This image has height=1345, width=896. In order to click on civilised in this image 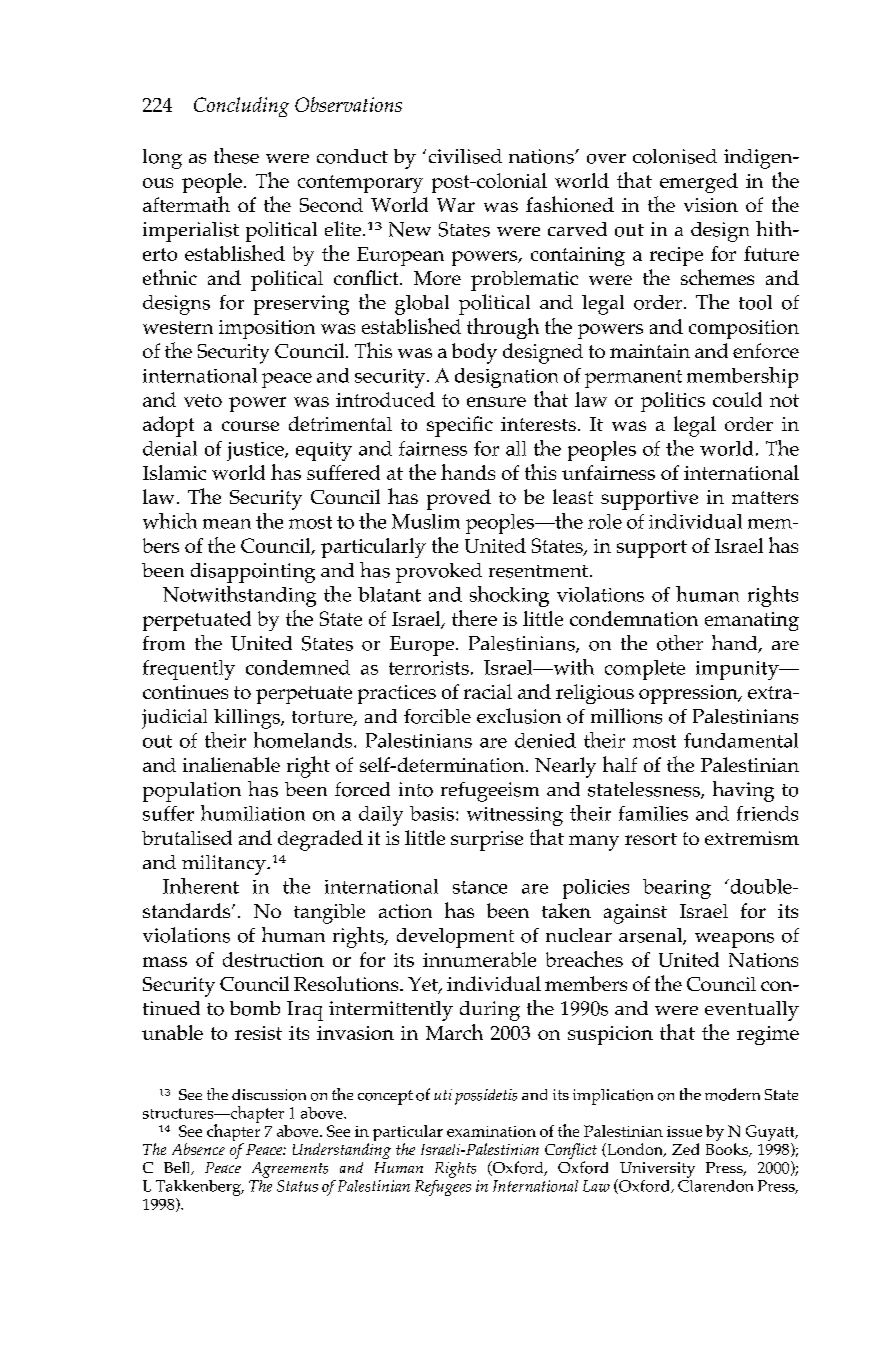, I will do `click(465, 156)`.
